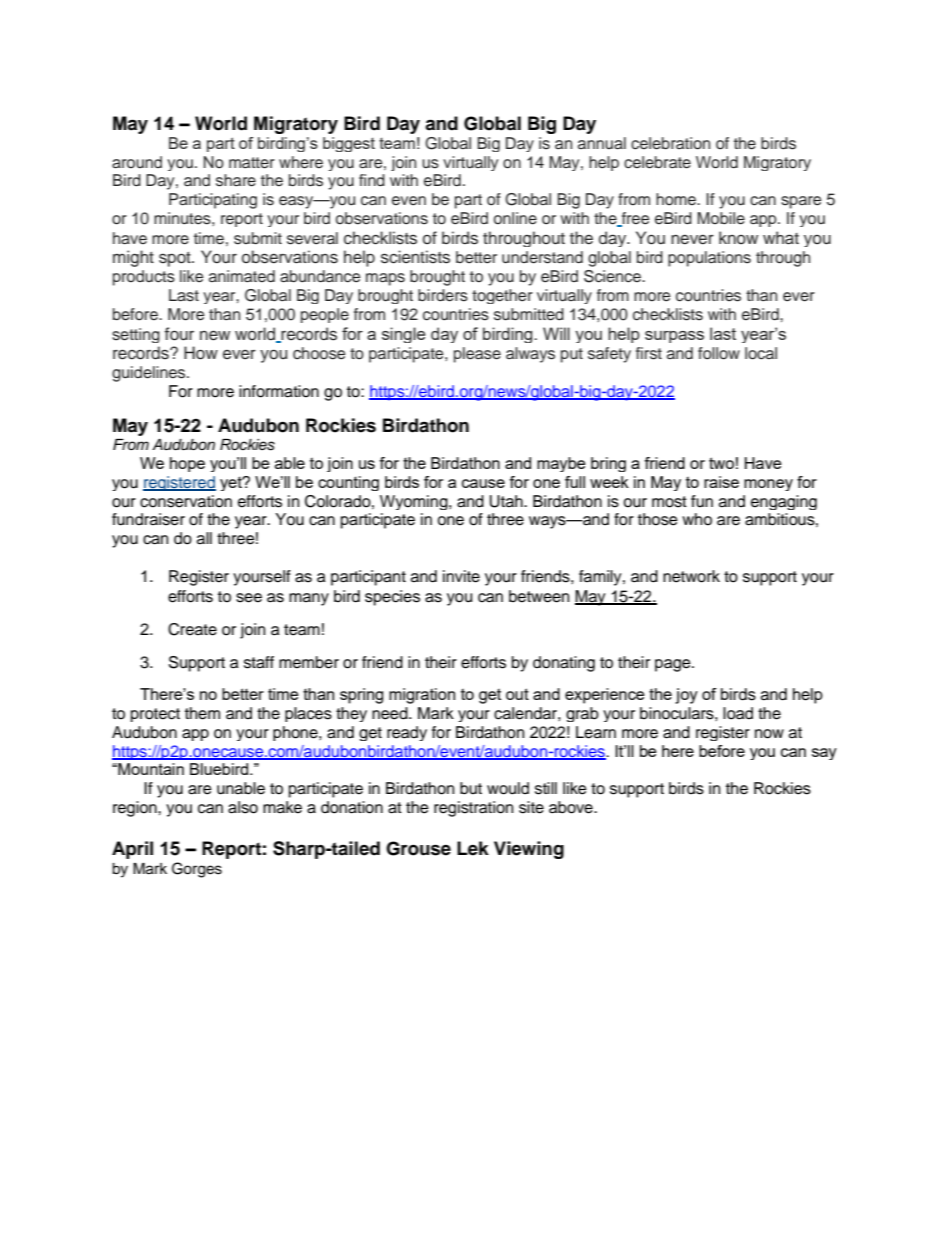  Describe the element at coordinates (279, 391) in the screenshot. I see `information` at that location.
